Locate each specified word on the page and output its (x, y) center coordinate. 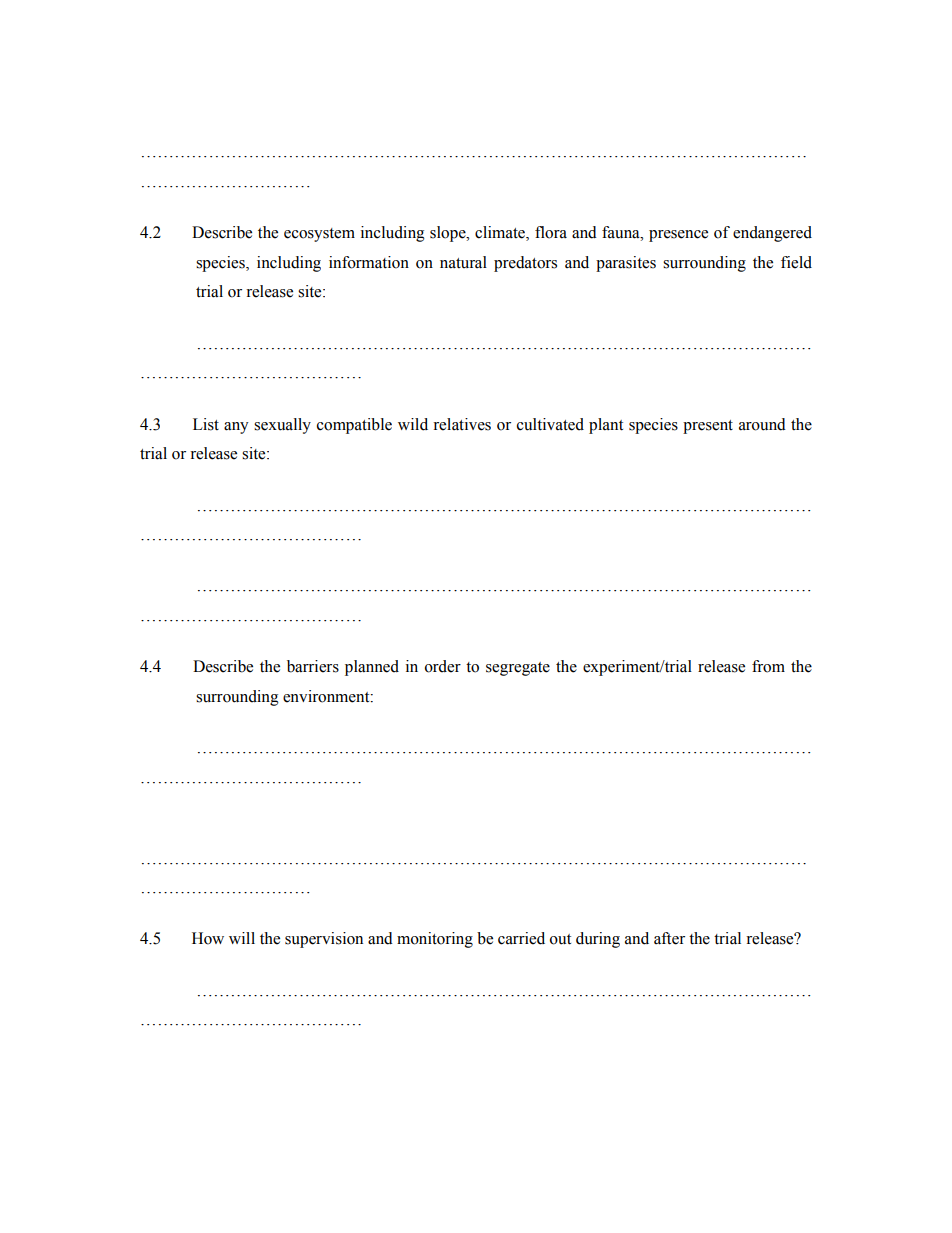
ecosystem (319, 235)
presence (678, 236)
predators (525, 264)
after (669, 938)
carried (521, 938)
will (242, 938)
